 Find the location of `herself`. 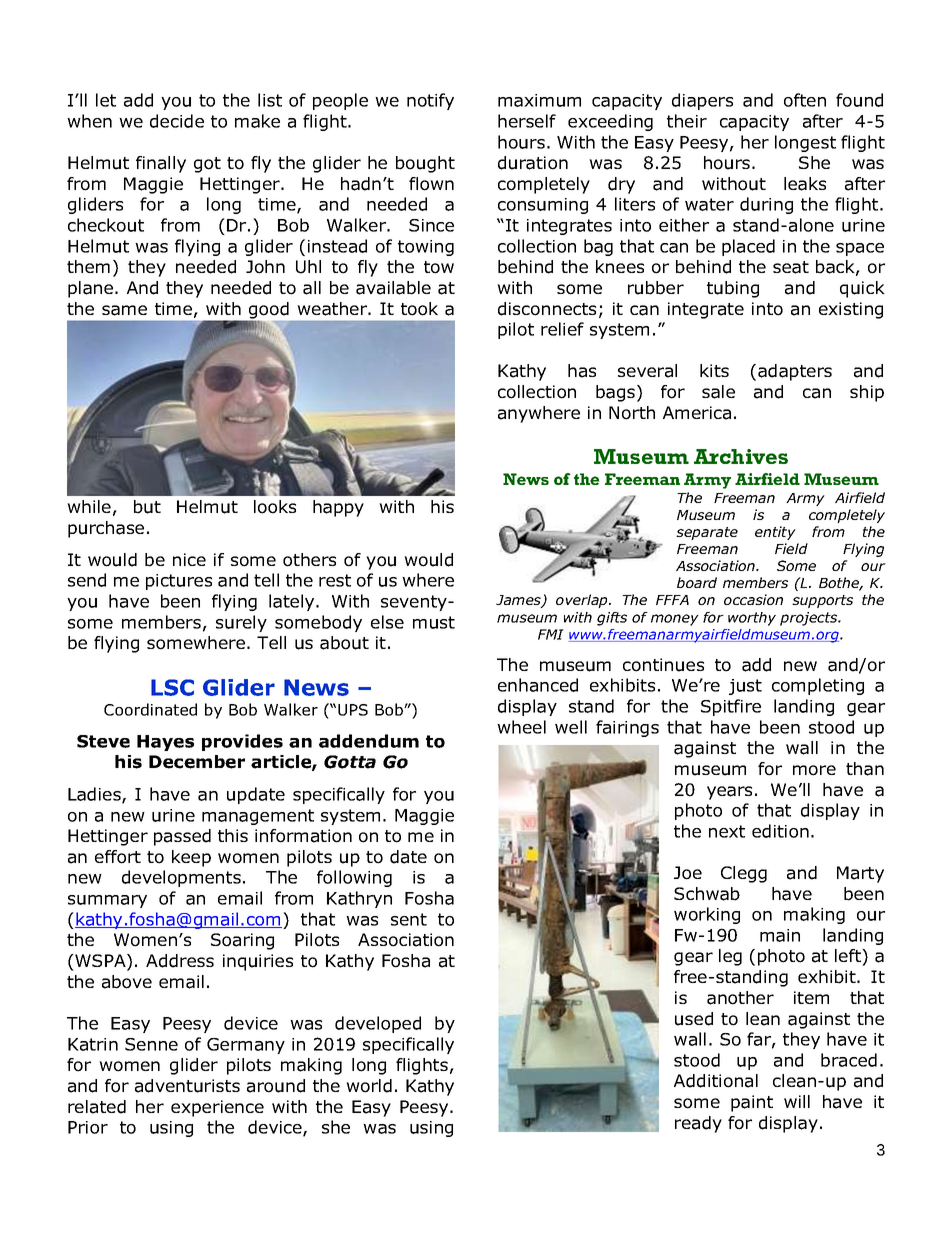

herself is located at coordinates (527, 121).
